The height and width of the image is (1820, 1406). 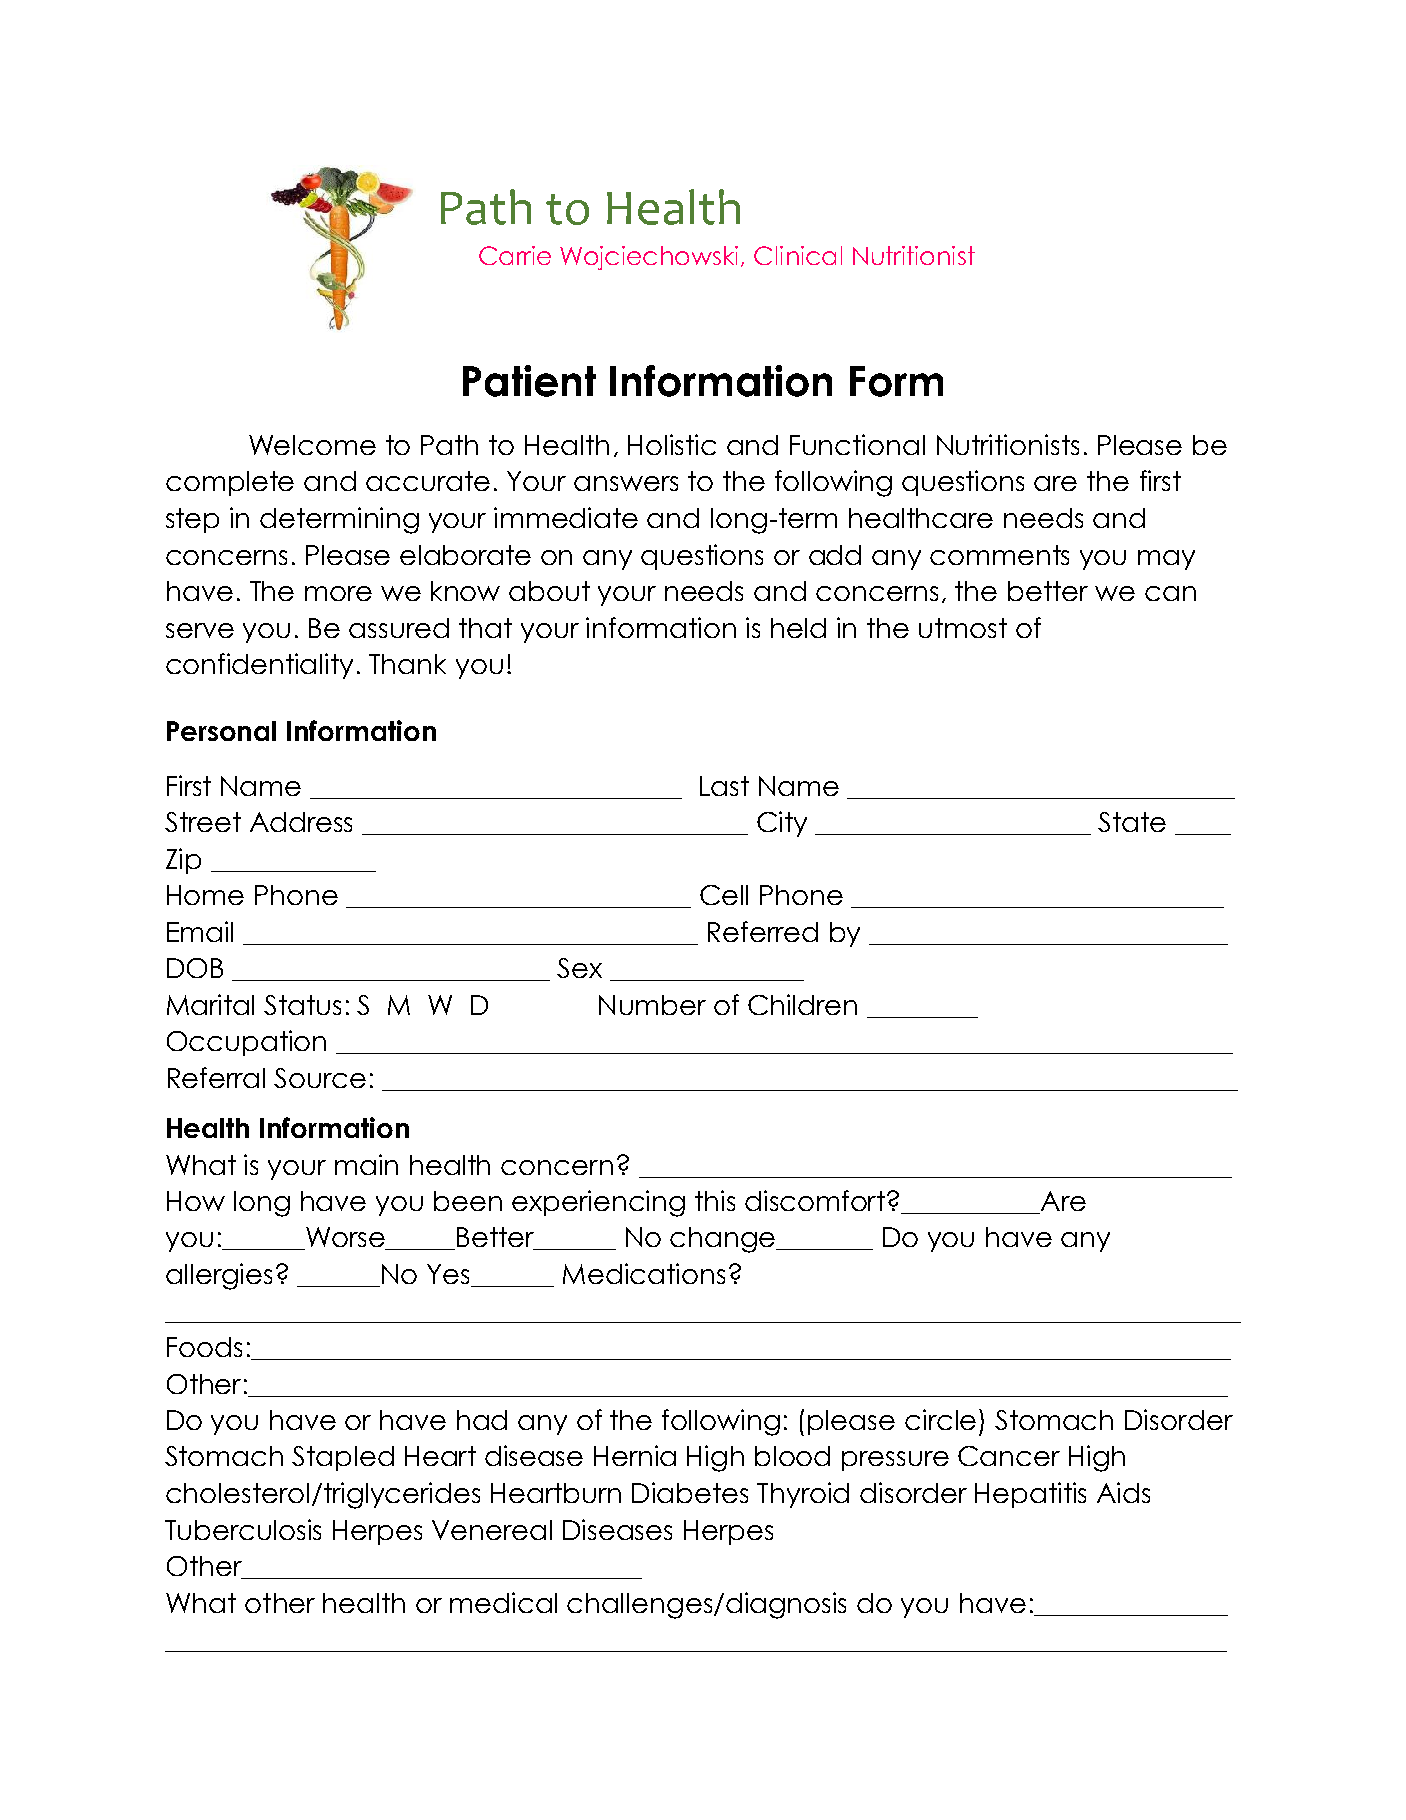 I want to click on Clinical, so click(x=798, y=255).
